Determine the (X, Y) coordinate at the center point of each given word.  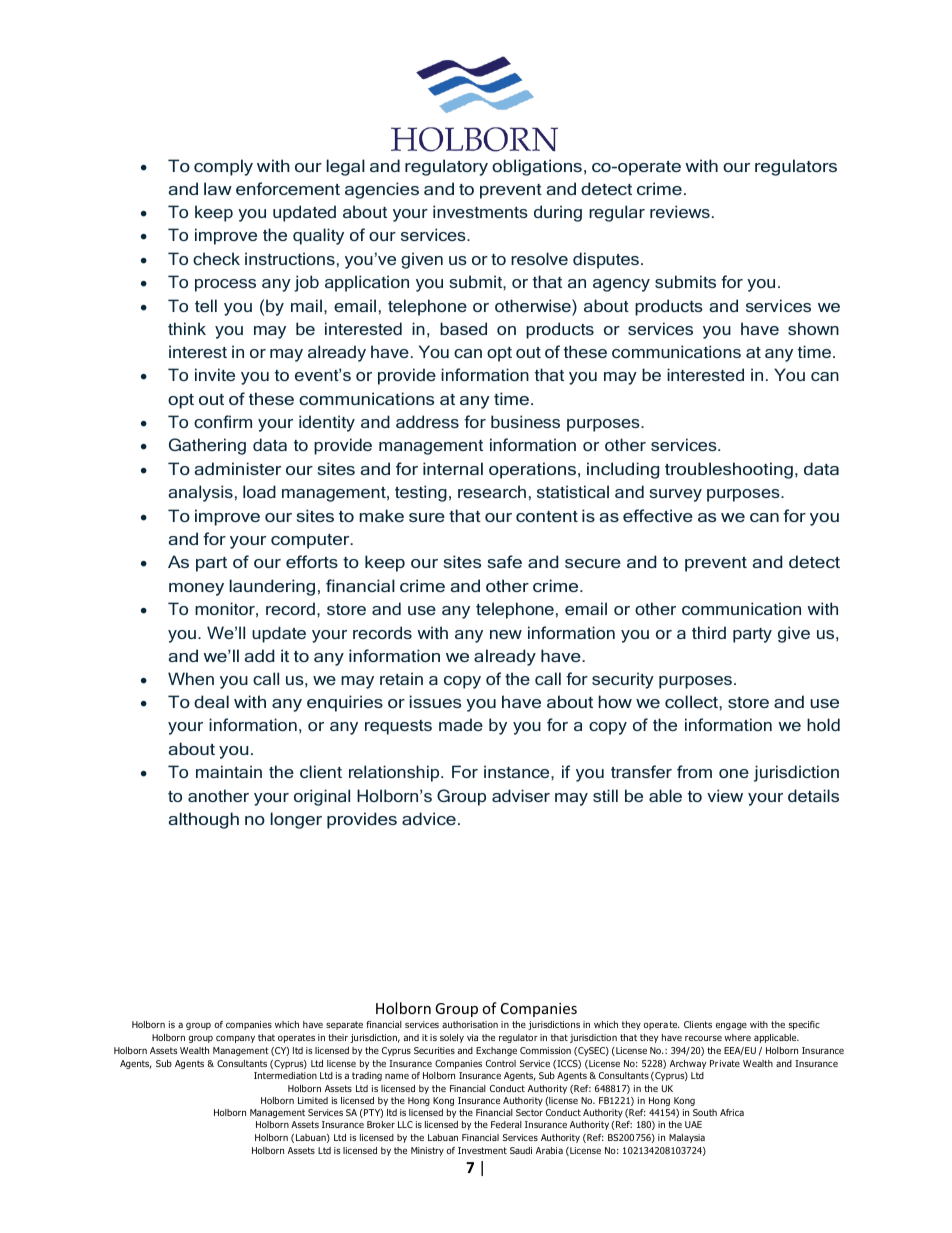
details (813, 795)
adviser (521, 795)
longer (296, 820)
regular (617, 213)
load (259, 491)
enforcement (288, 188)
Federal (506, 1124)
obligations (537, 167)
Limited (313, 1100)
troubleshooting (729, 470)
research (492, 491)
